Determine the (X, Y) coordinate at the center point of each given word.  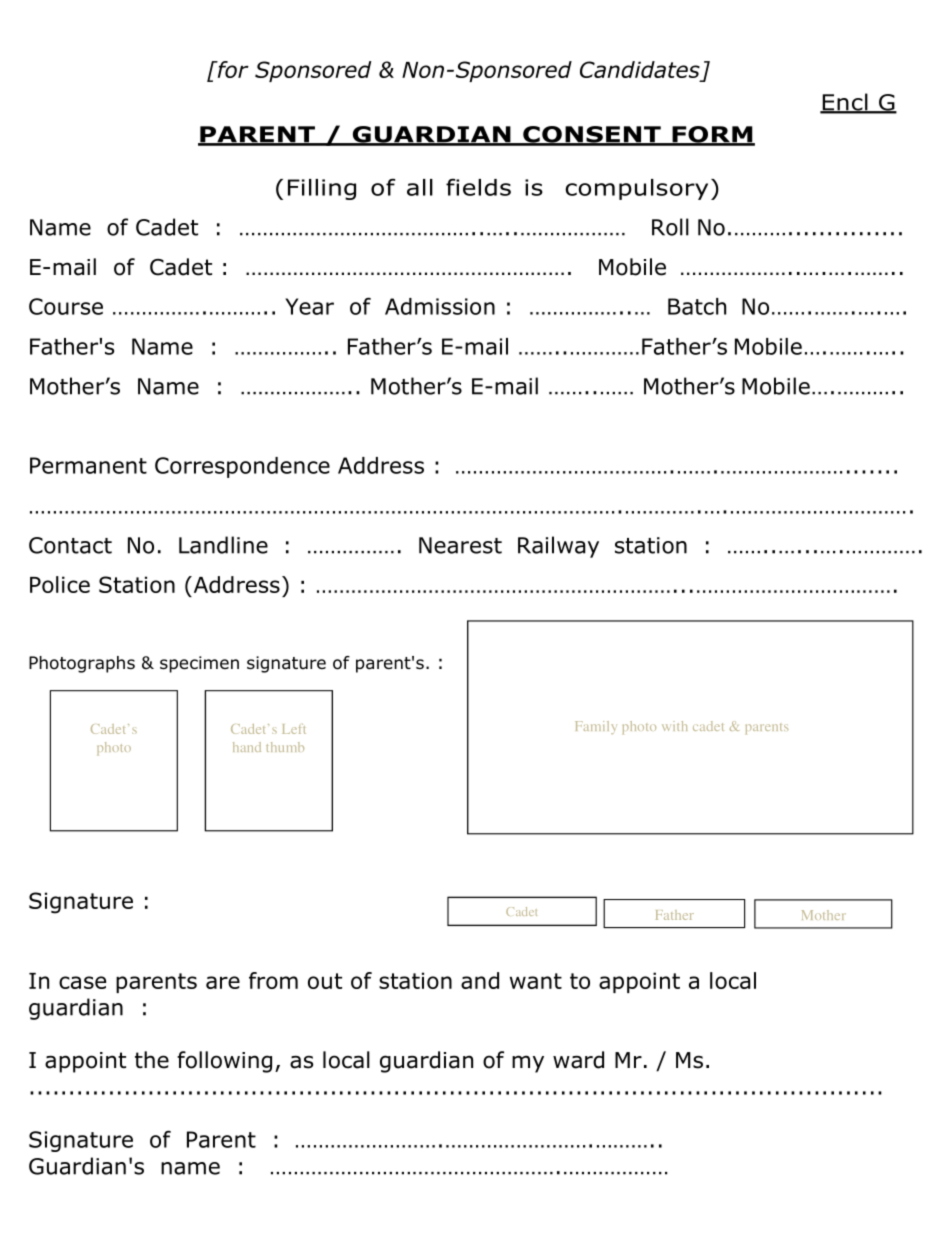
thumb (285, 747)
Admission (440, 306)
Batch (697, 306)
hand (247, 747)
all (420, 187)
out (325, 981)
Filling (322, 189)
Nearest (460, 545)
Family (596, 727)
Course (66, 306)
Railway (558, 547)
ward (578, 1060)
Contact (70, 545)
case (82, 982)
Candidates (640, 69)
